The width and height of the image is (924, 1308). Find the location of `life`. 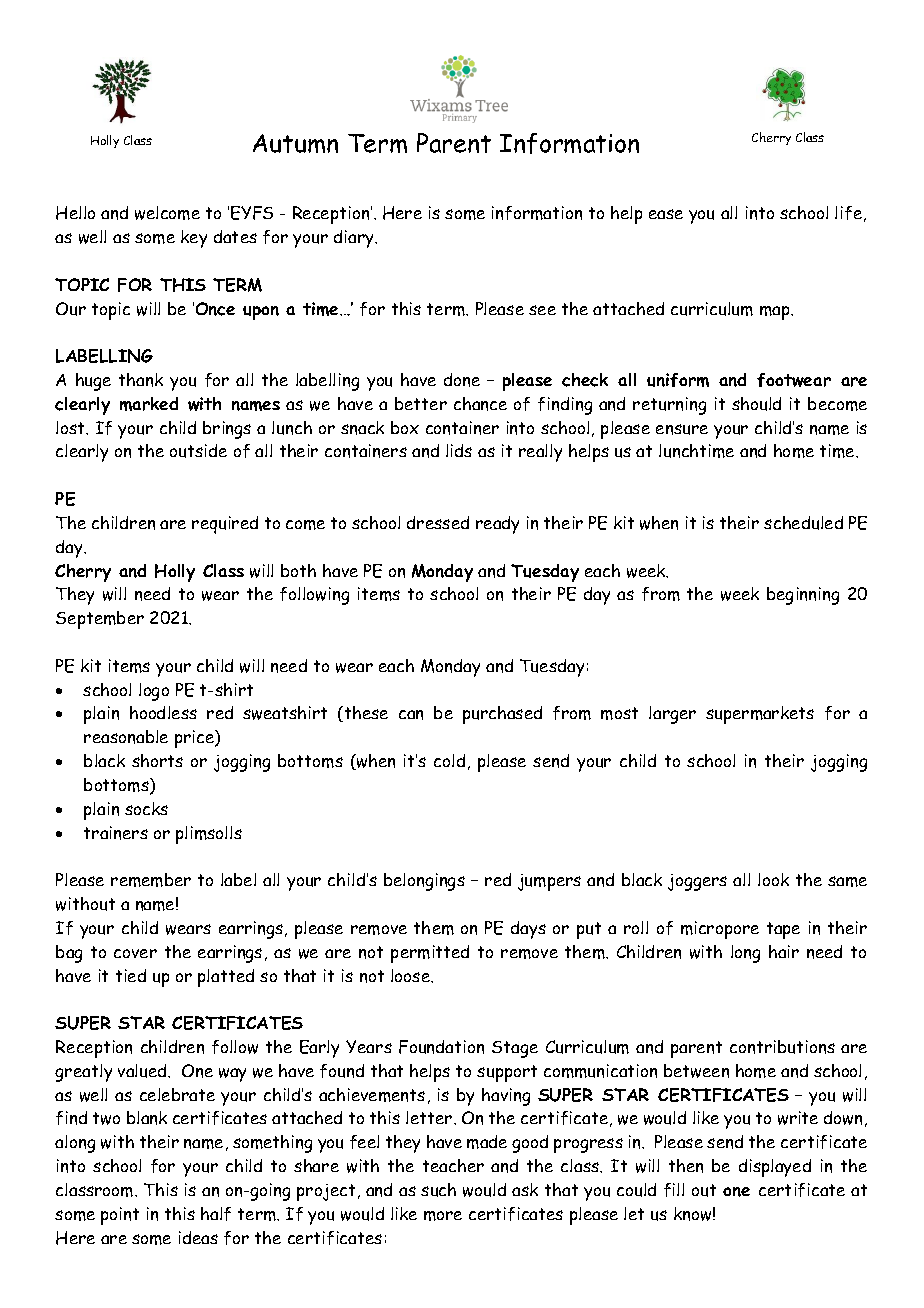

life is located at coordinates (850, 214).
